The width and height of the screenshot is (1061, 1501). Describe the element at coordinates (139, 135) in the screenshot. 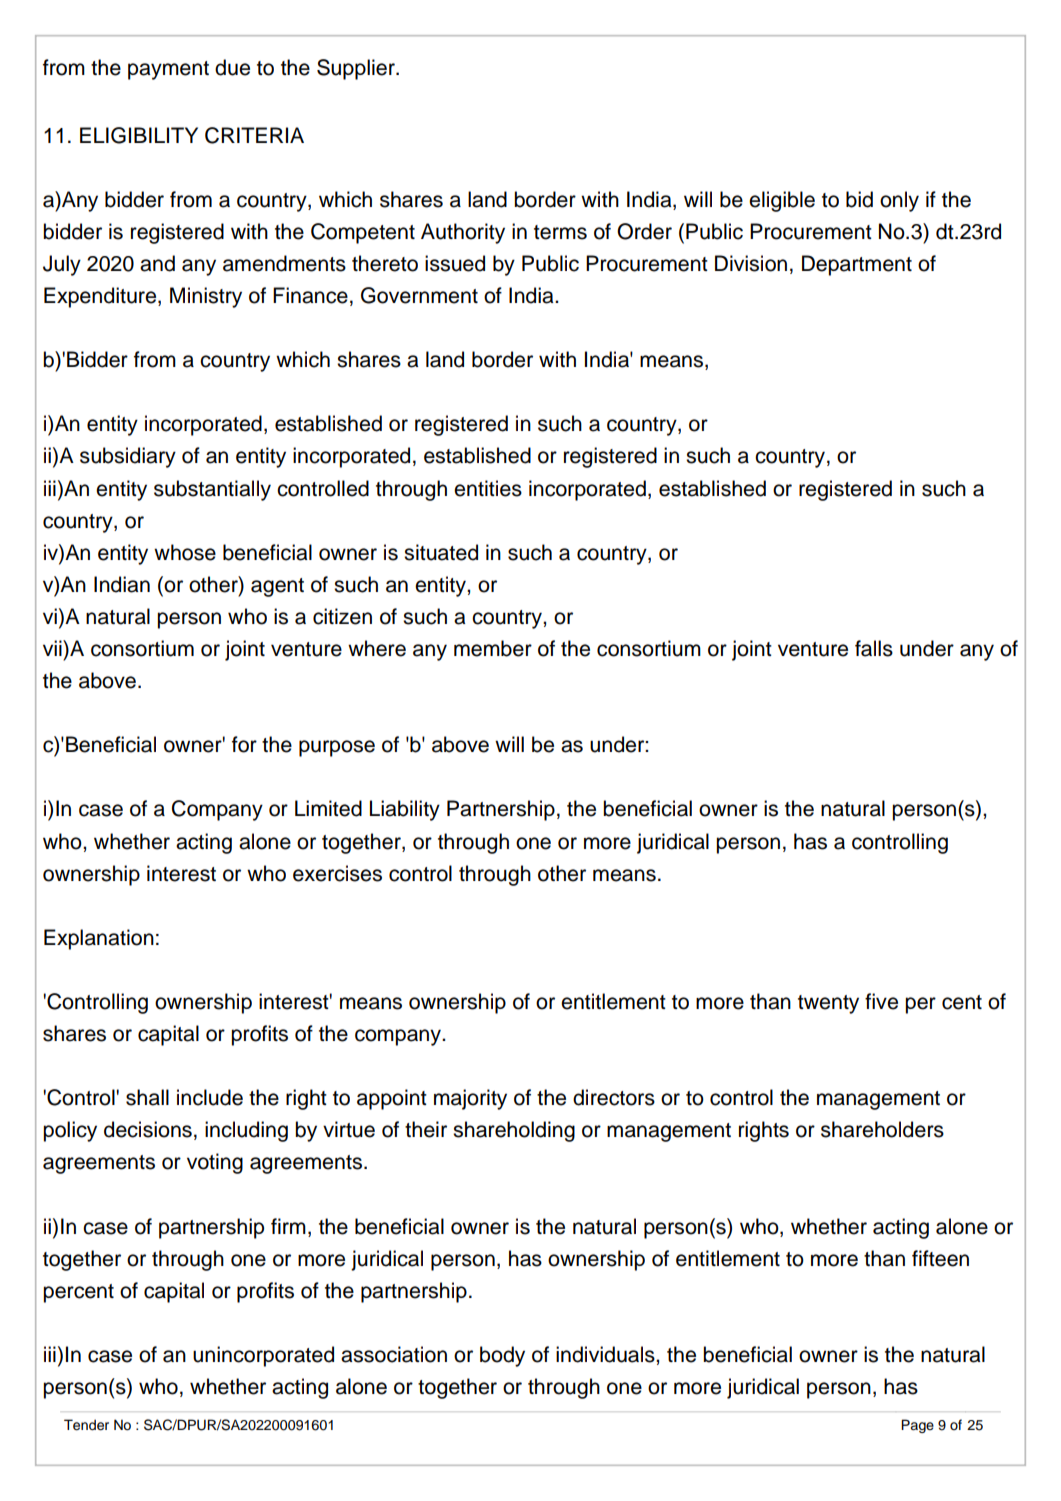

I see `ELIGIBILITY` at that location.
